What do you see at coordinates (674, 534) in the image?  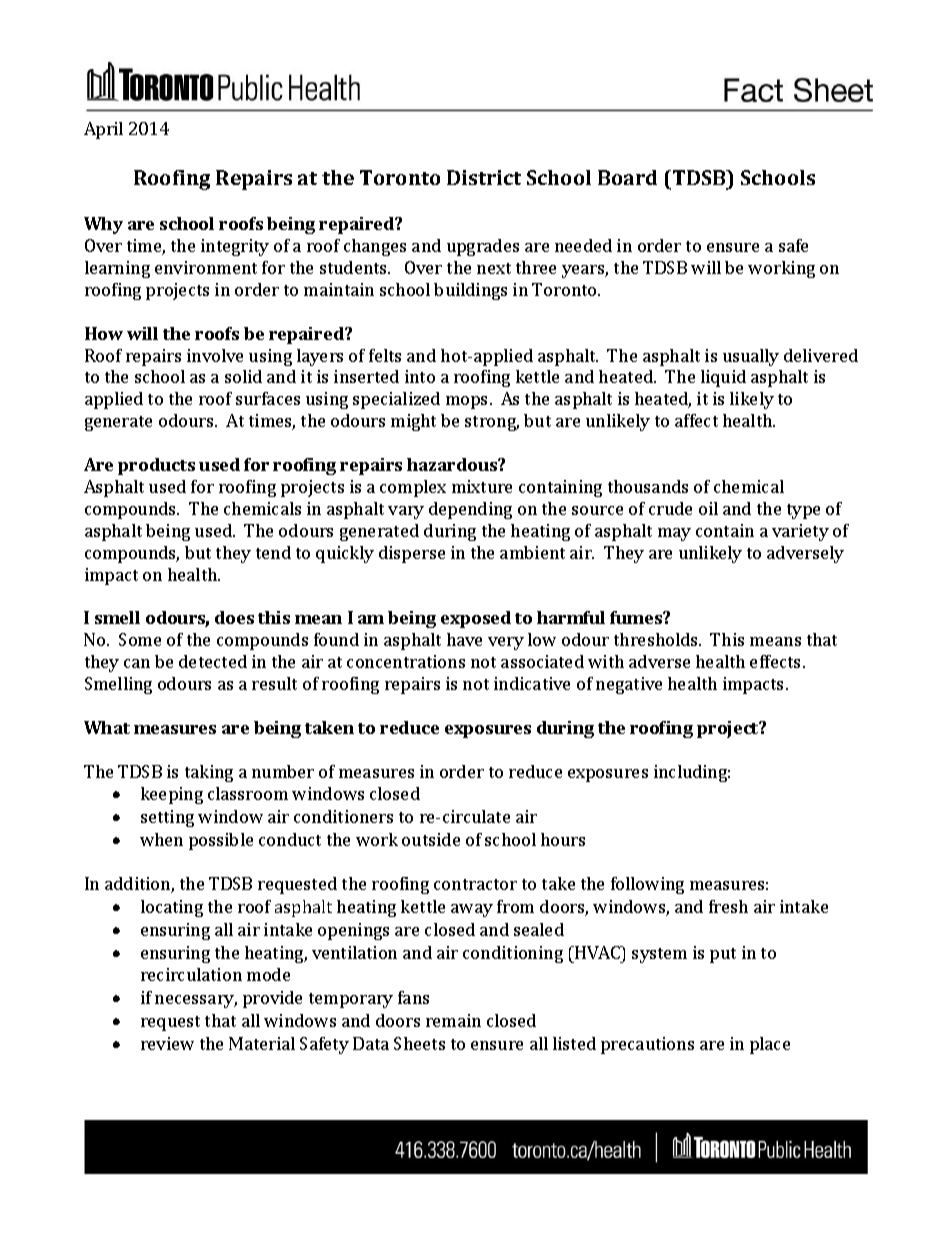 I see `may` at bounding box center [674, 534].
